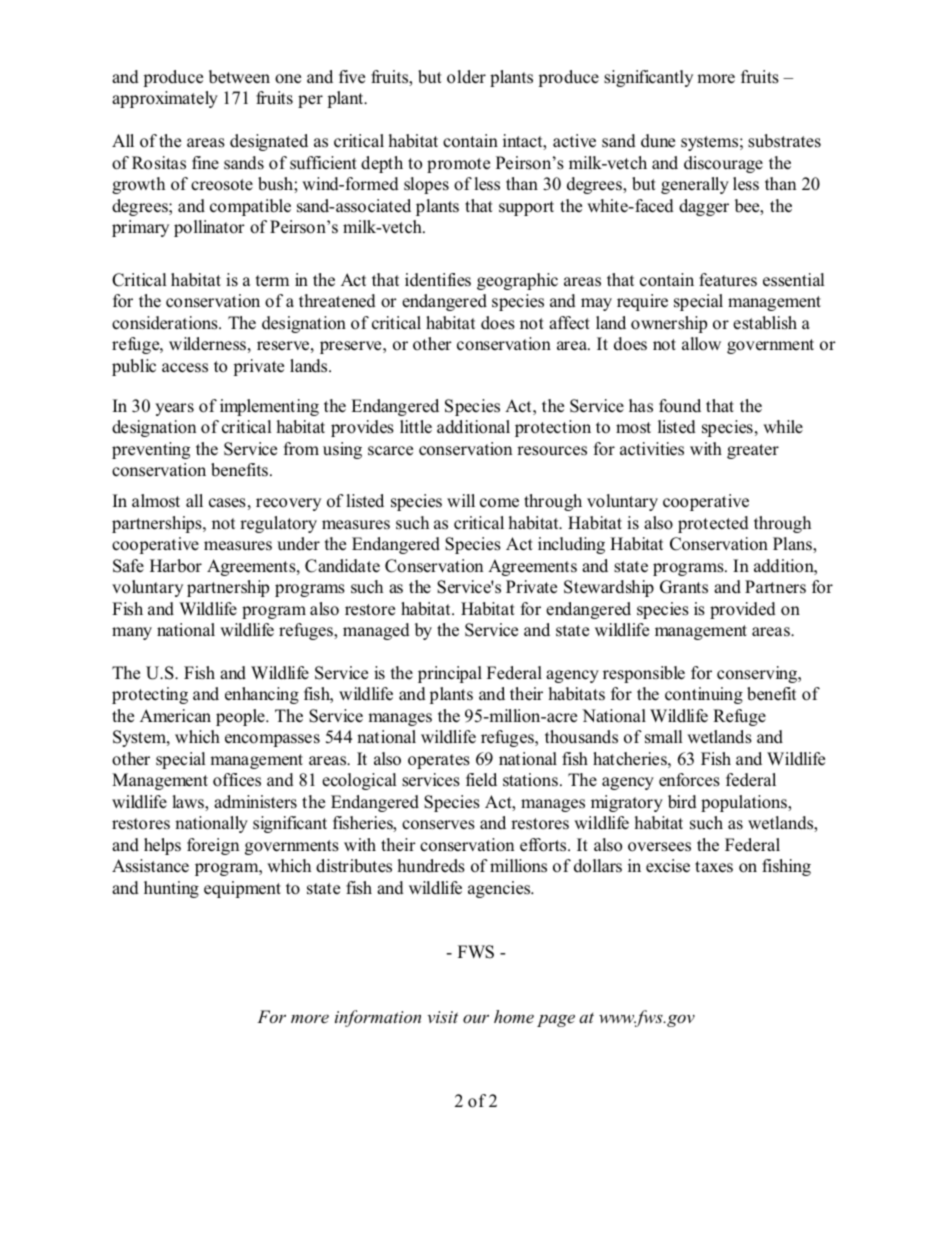  I want to click on protected, so click(713, 524).
